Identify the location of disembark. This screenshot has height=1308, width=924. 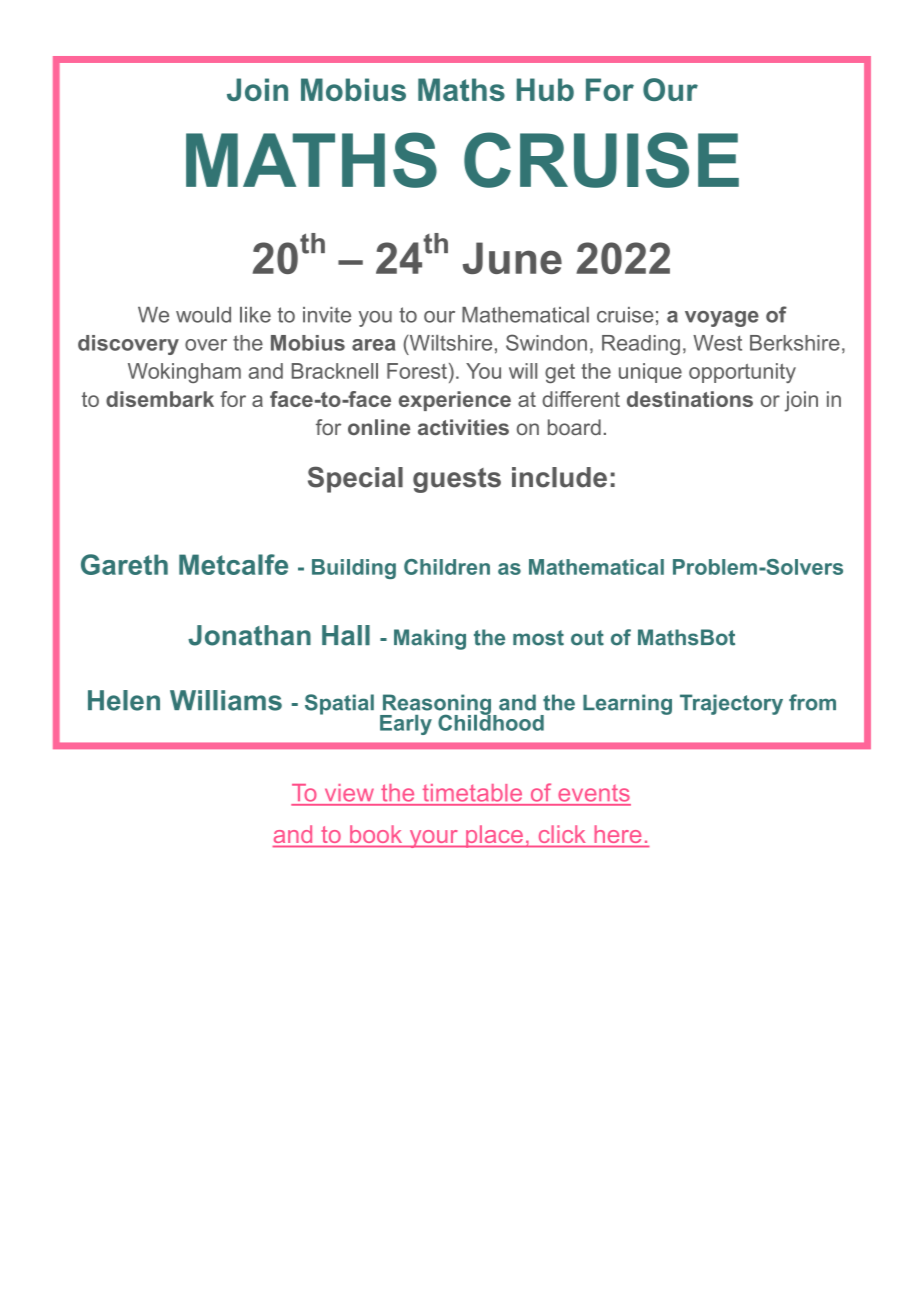
(160, 399).
